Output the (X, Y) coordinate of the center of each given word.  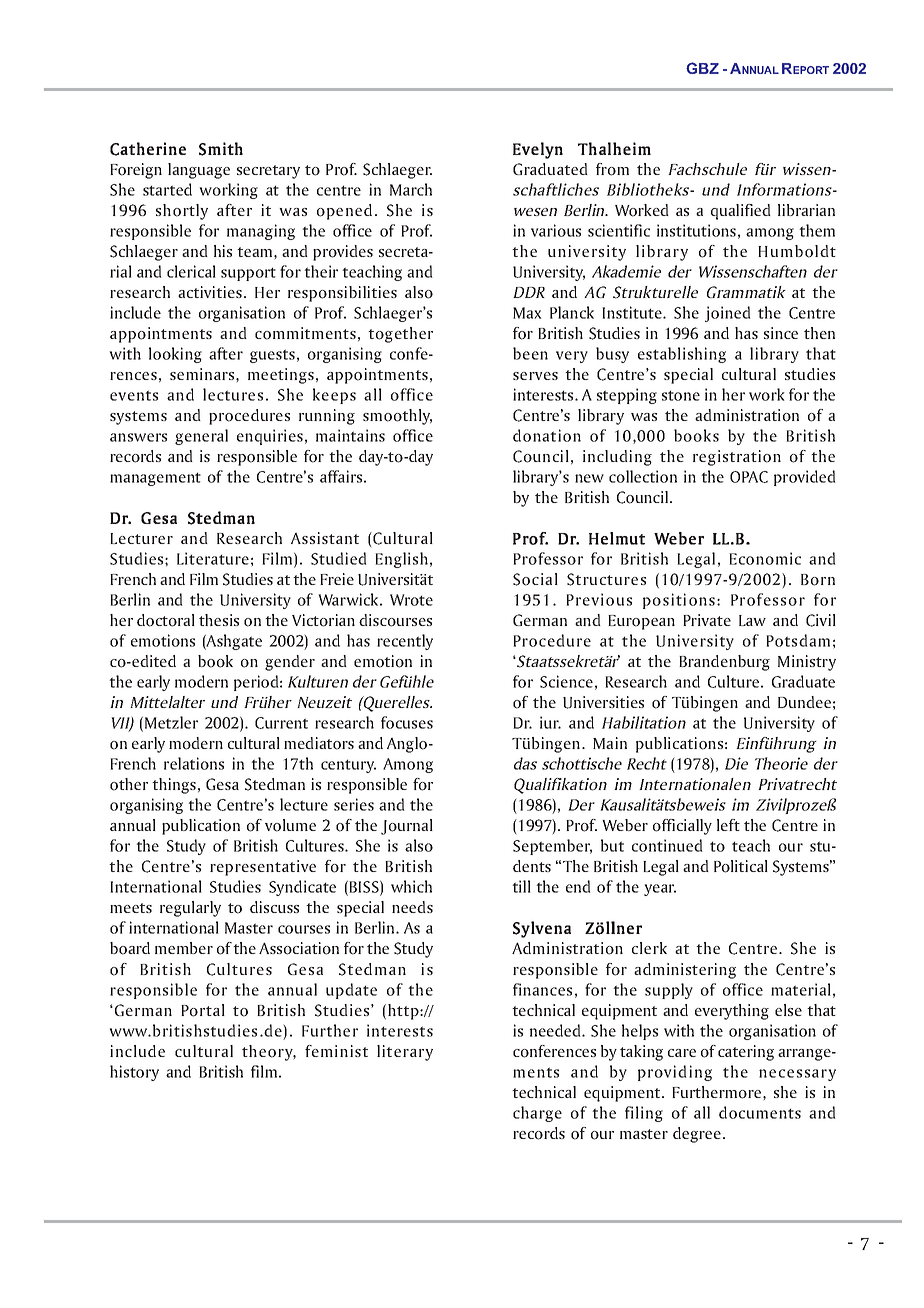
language (199, 171)
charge (537, 1114)
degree (697, 1135)
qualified (741, 212)
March (411, 189)
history (134, 1073)
